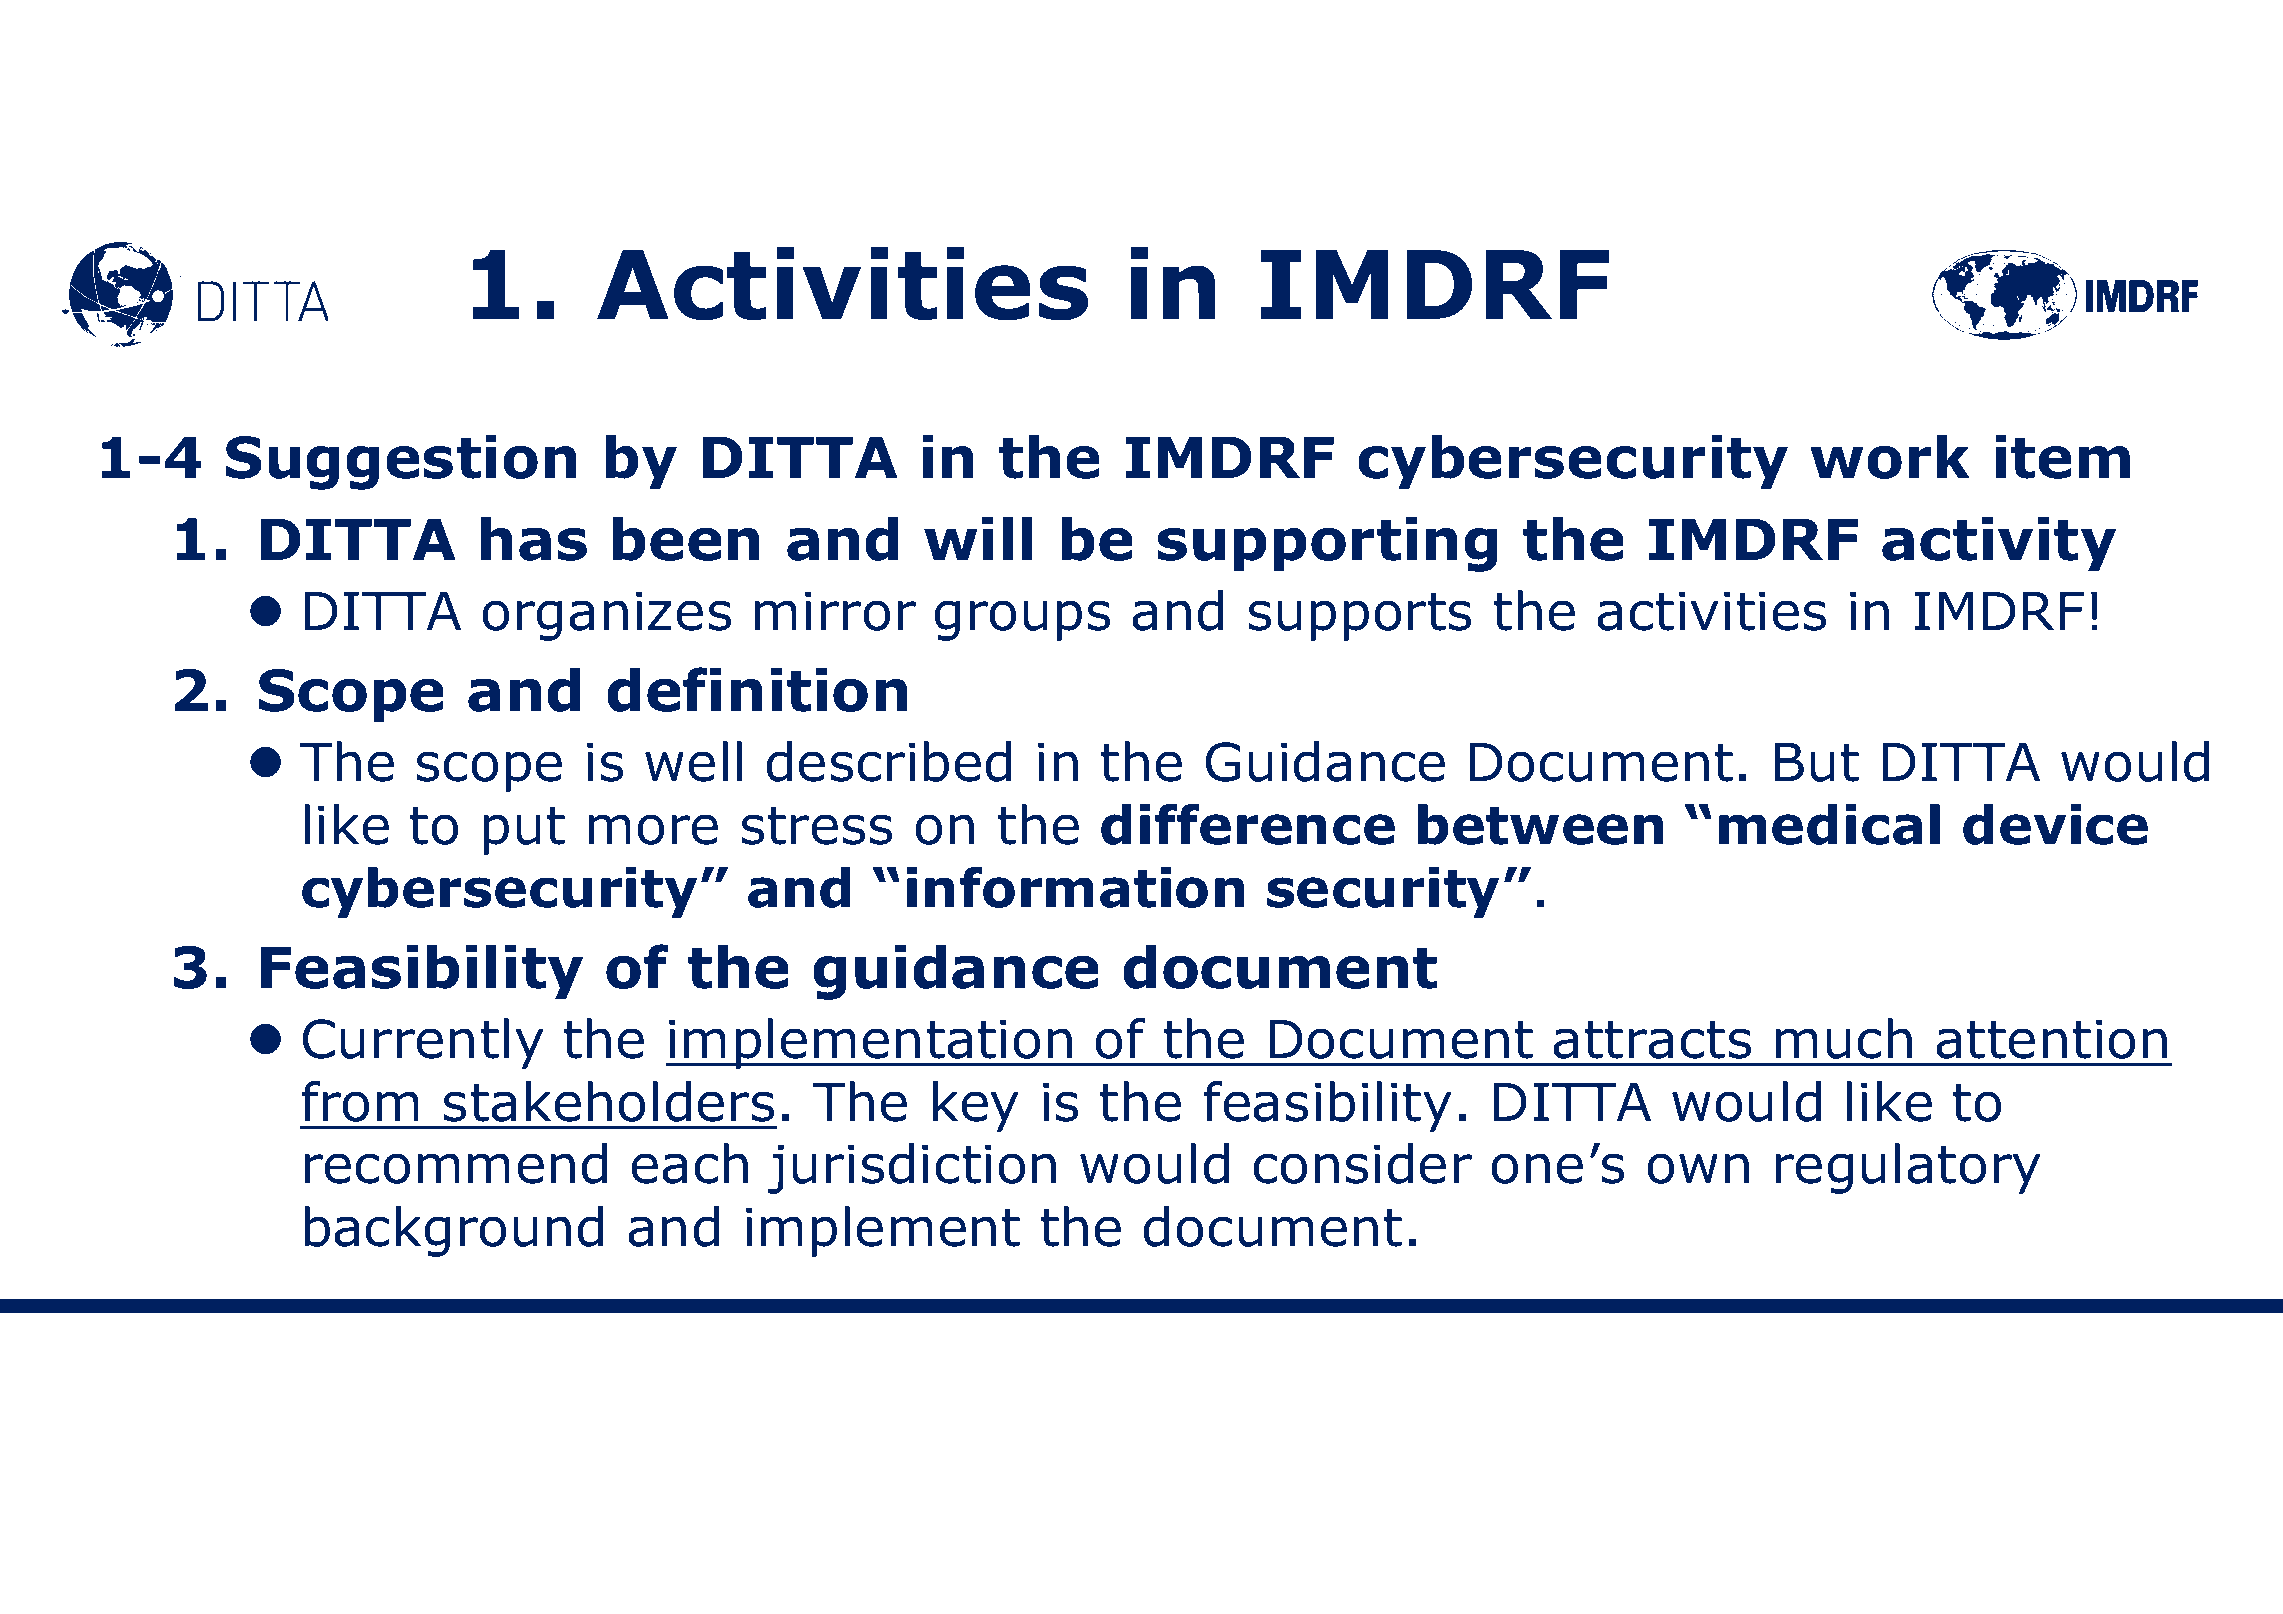 This screenshot has width=2283, height=1614. What do you see at coordinates (453, 1231) in the screenshot?
I see `background` at bounding box center [453, 1231].
